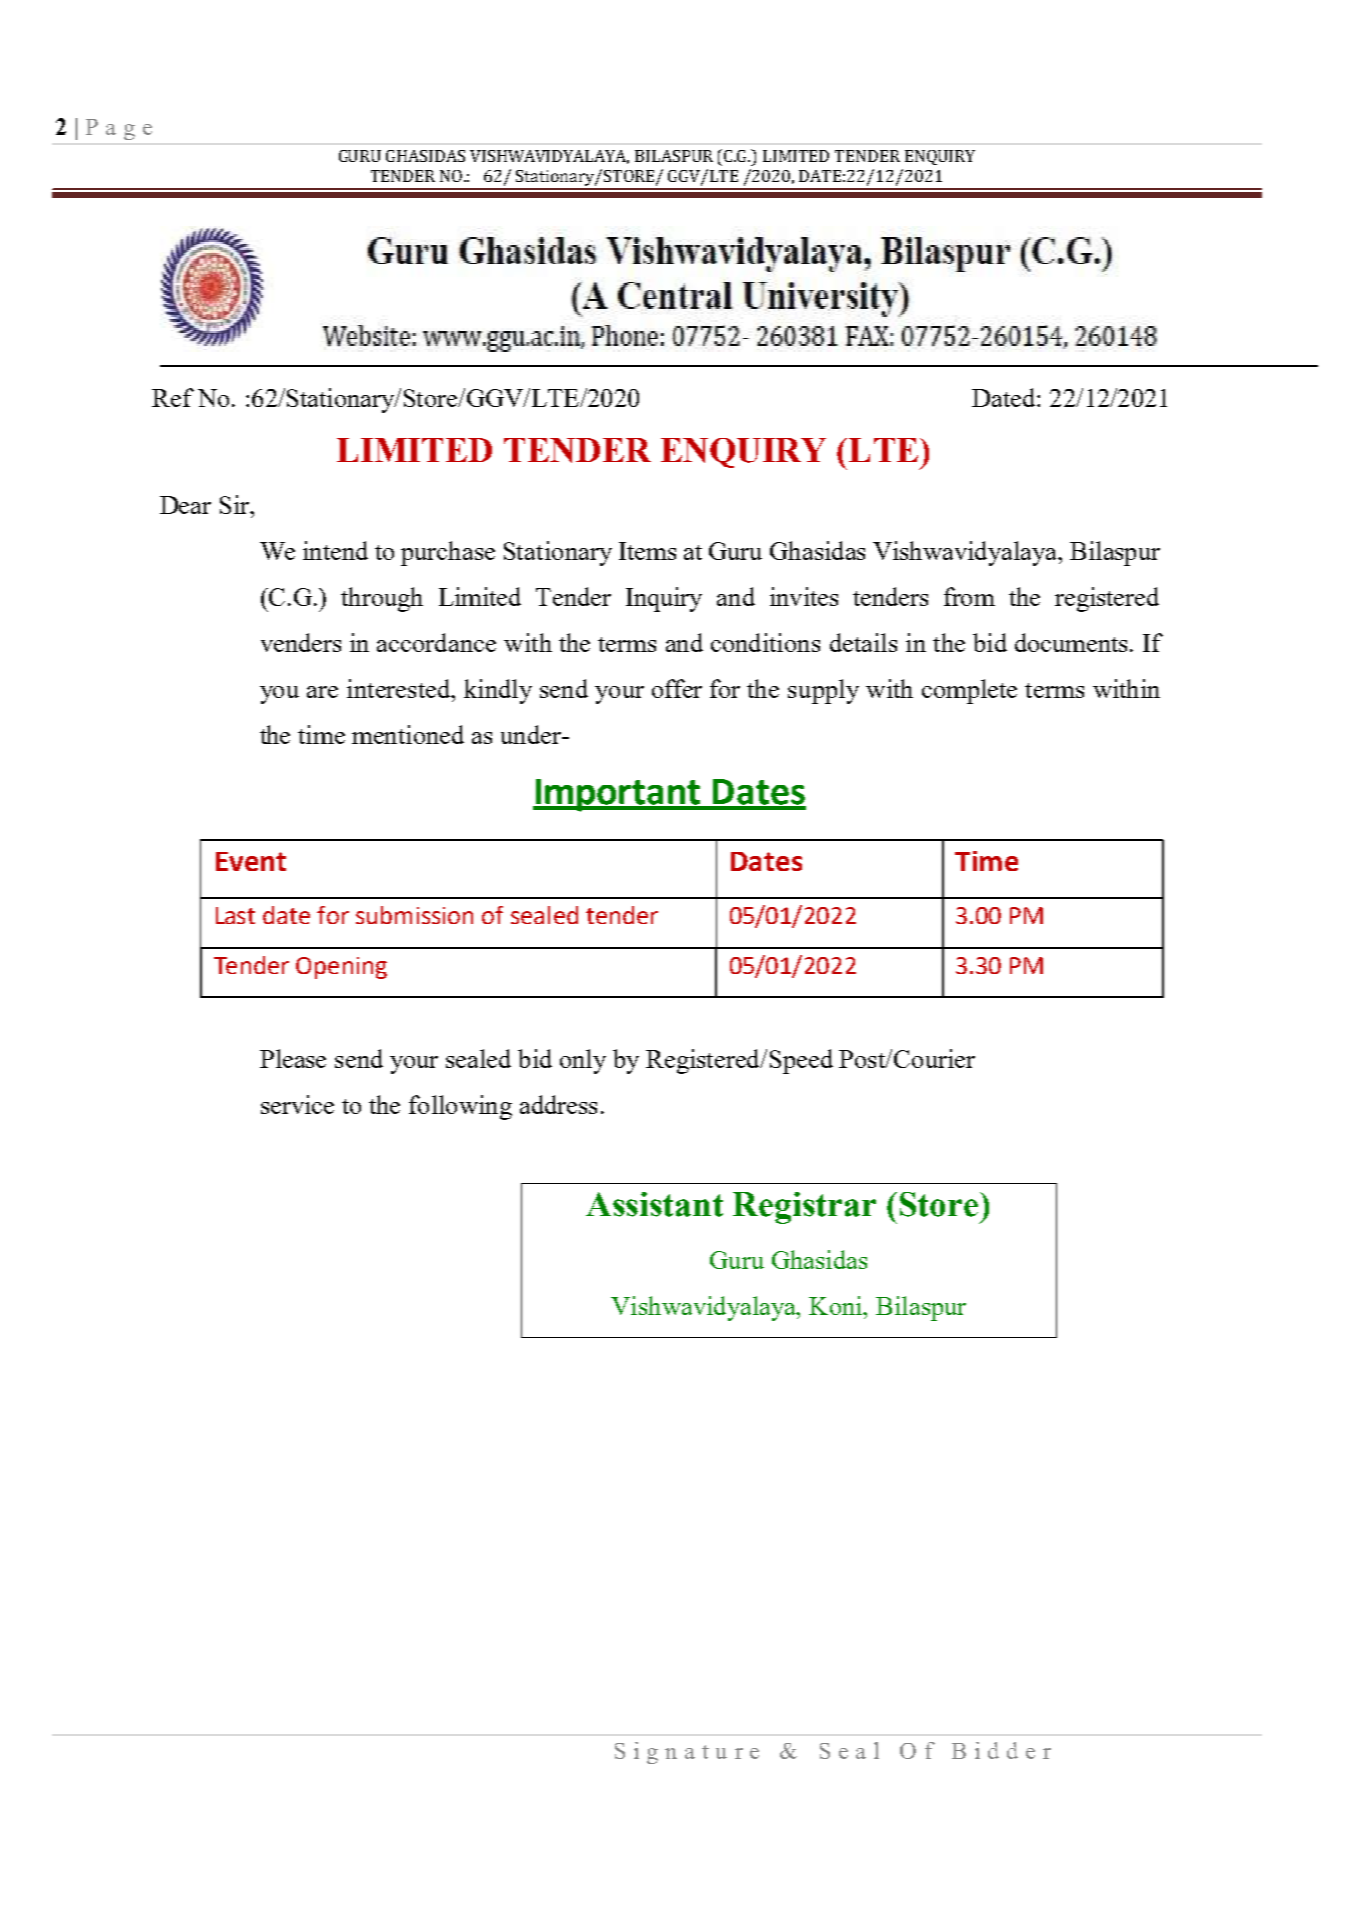 This screenshot has width=1358, height=1921. Describe the element at coordinates (251, 861) in the screenshot. I see `Event` at that location.
